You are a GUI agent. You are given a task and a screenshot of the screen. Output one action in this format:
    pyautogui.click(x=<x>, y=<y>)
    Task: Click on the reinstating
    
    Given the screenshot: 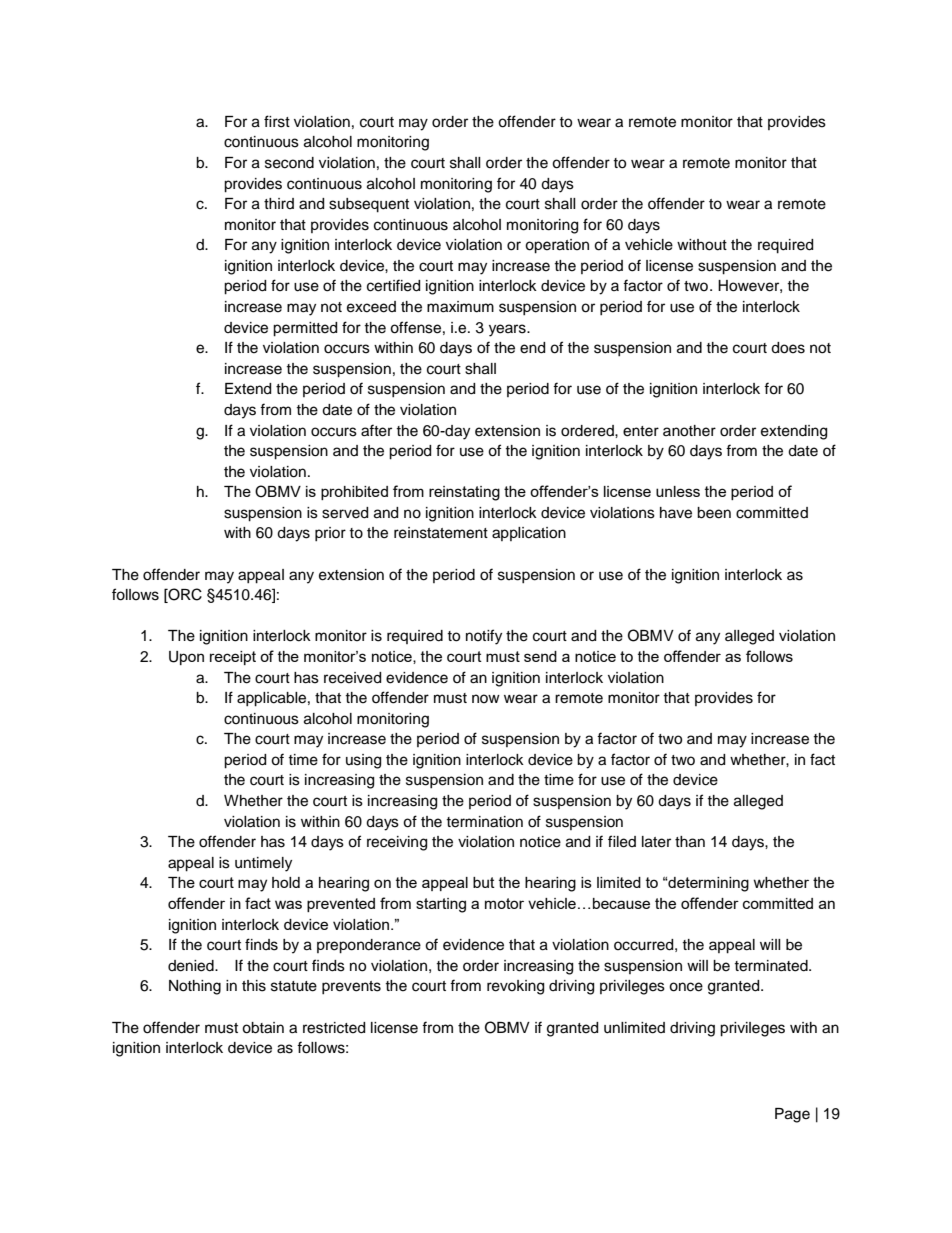 What is the action you would take?
    pyautogui.click(x=464, y=493)
